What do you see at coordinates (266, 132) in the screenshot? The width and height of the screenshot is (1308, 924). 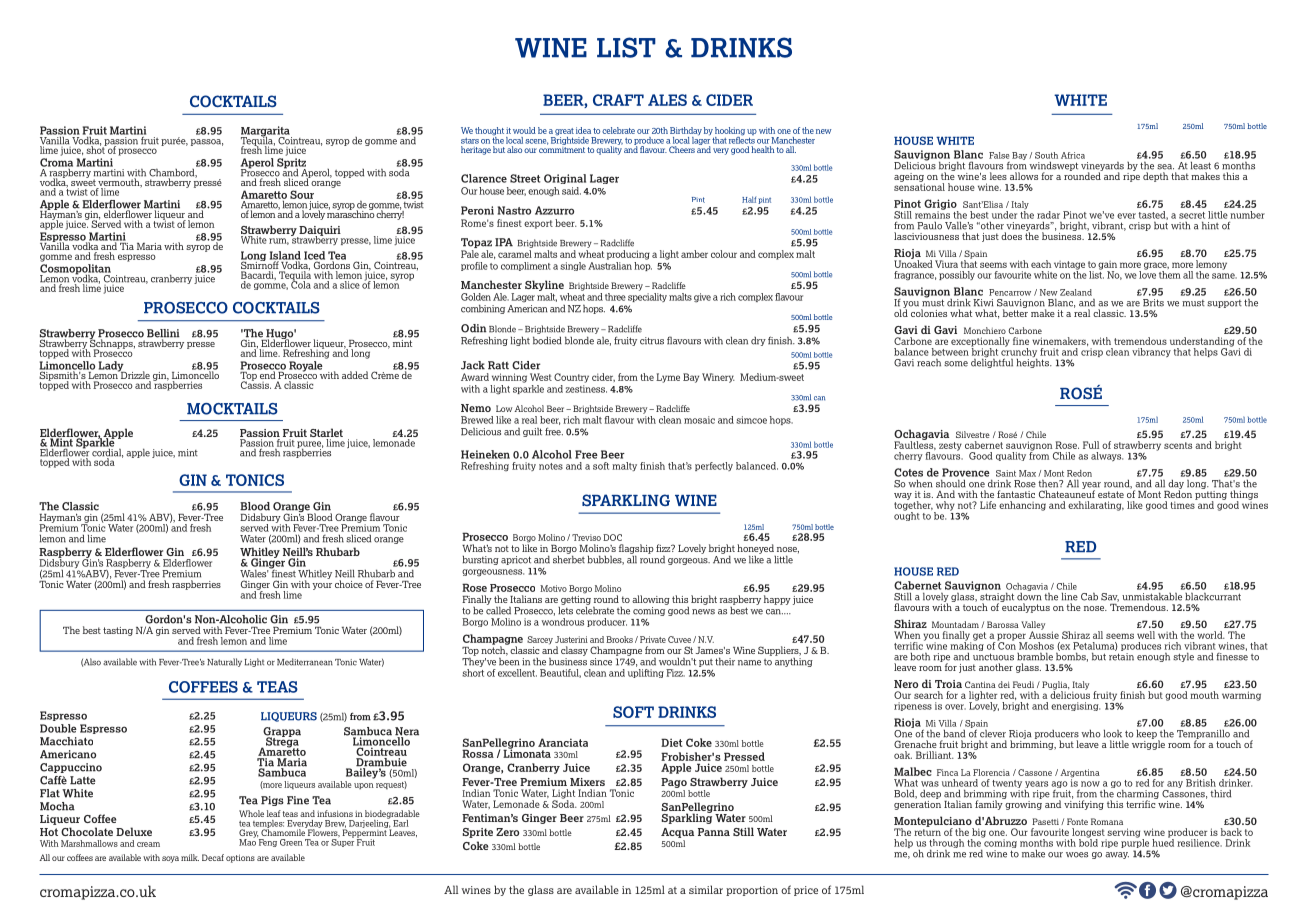 I see `Margarita` at bounding box center [266, 132].
